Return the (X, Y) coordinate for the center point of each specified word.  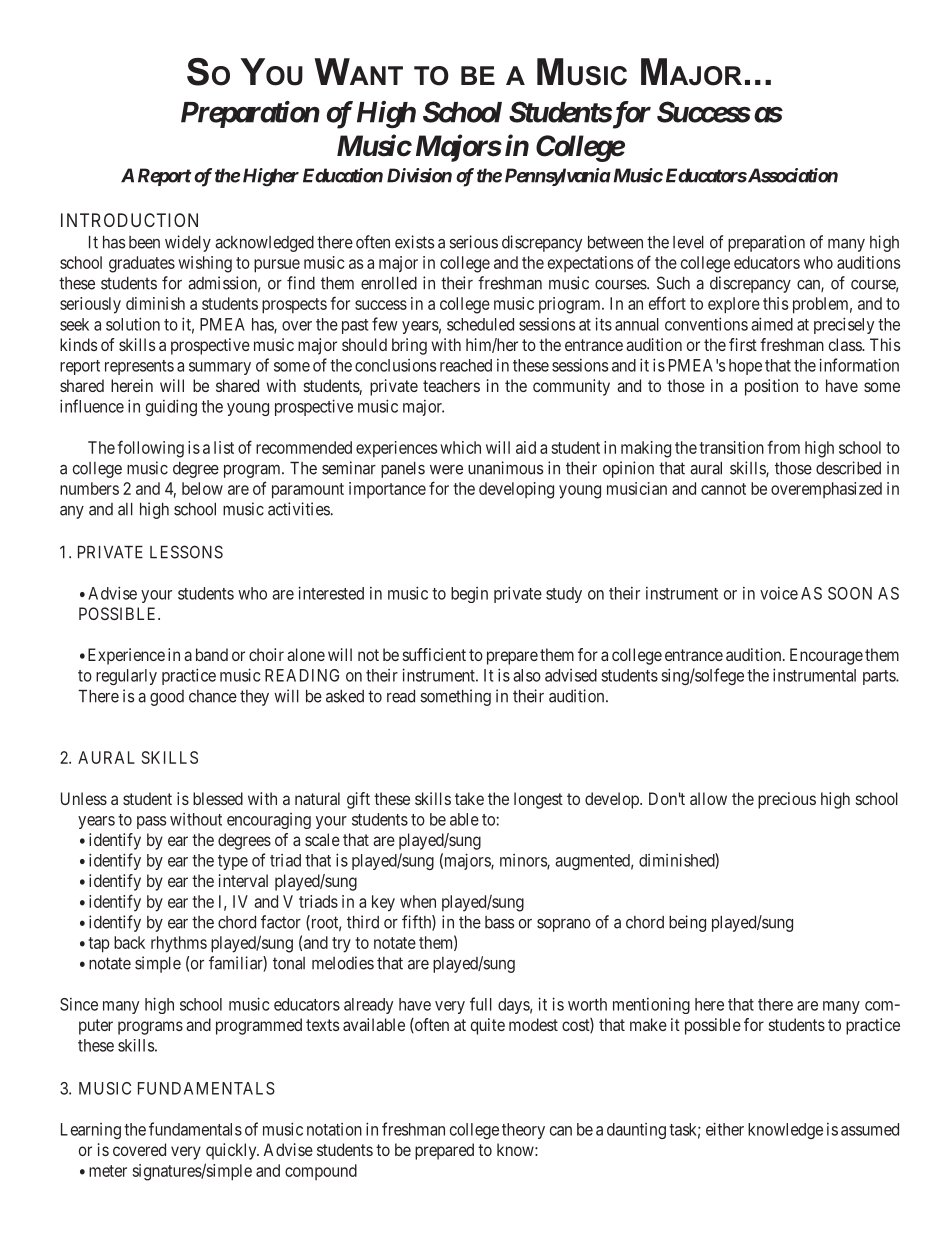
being (687, 923)
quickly (232, 1151)
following (150, 449)
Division (419, 175)
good (167, 698)
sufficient (434, 654)
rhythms (179, 944)
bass (500, 922)
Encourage (826, 656)
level (688, 242)
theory (523, 1131)
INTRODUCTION (129, 220)
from (783, 447)
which (460, 447)
